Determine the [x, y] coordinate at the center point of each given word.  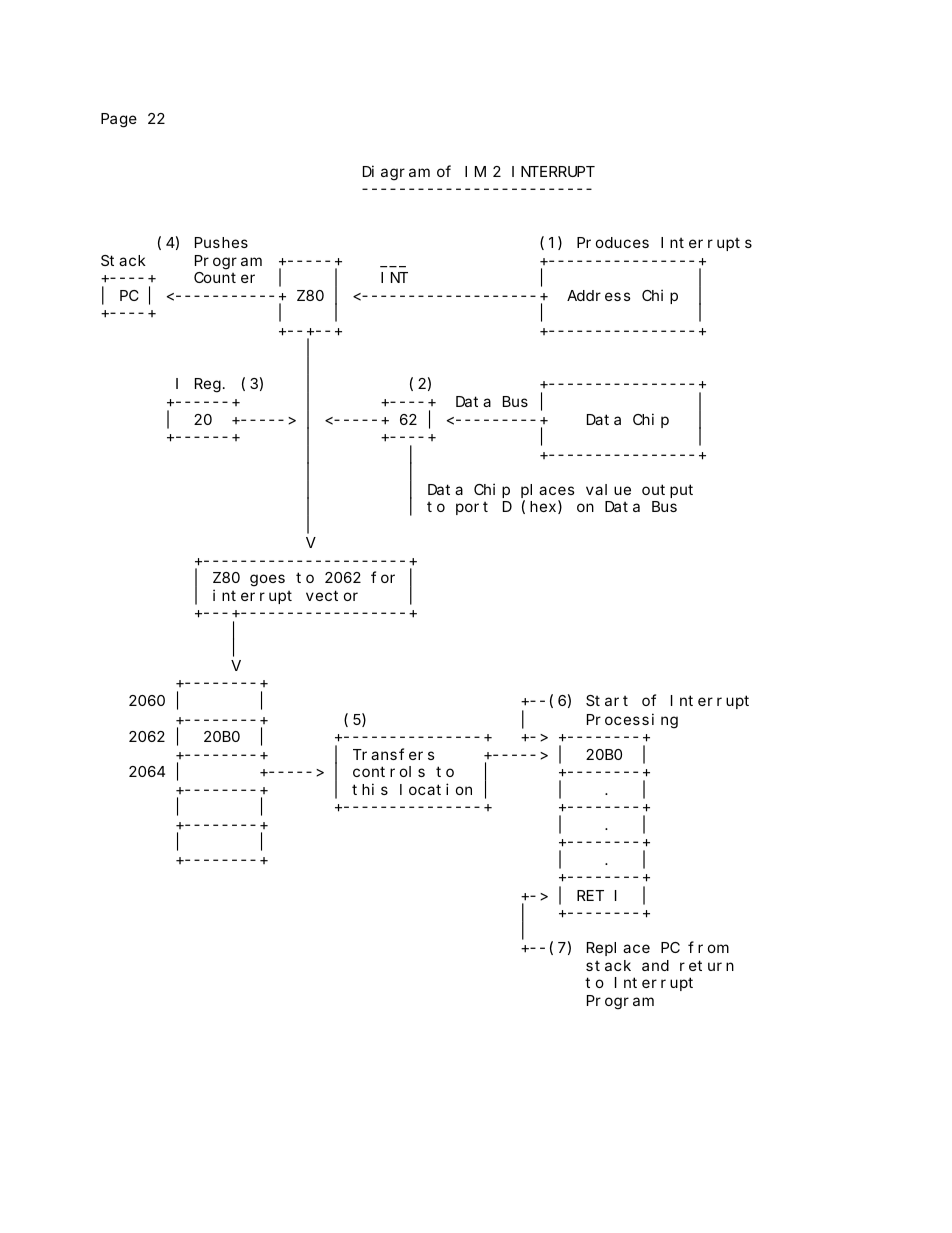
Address [599, 295]
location [436, 789]
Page [119, 121]
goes [267, 581]
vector [332, 595]
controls [389, 771]
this [370, 789]
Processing [632, 721]
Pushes [221, 242]
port [472, 508]
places [548, 491]
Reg [208, 386]
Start [607, 700]
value [608, 489]
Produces [613, 242]
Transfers [394, 754]
